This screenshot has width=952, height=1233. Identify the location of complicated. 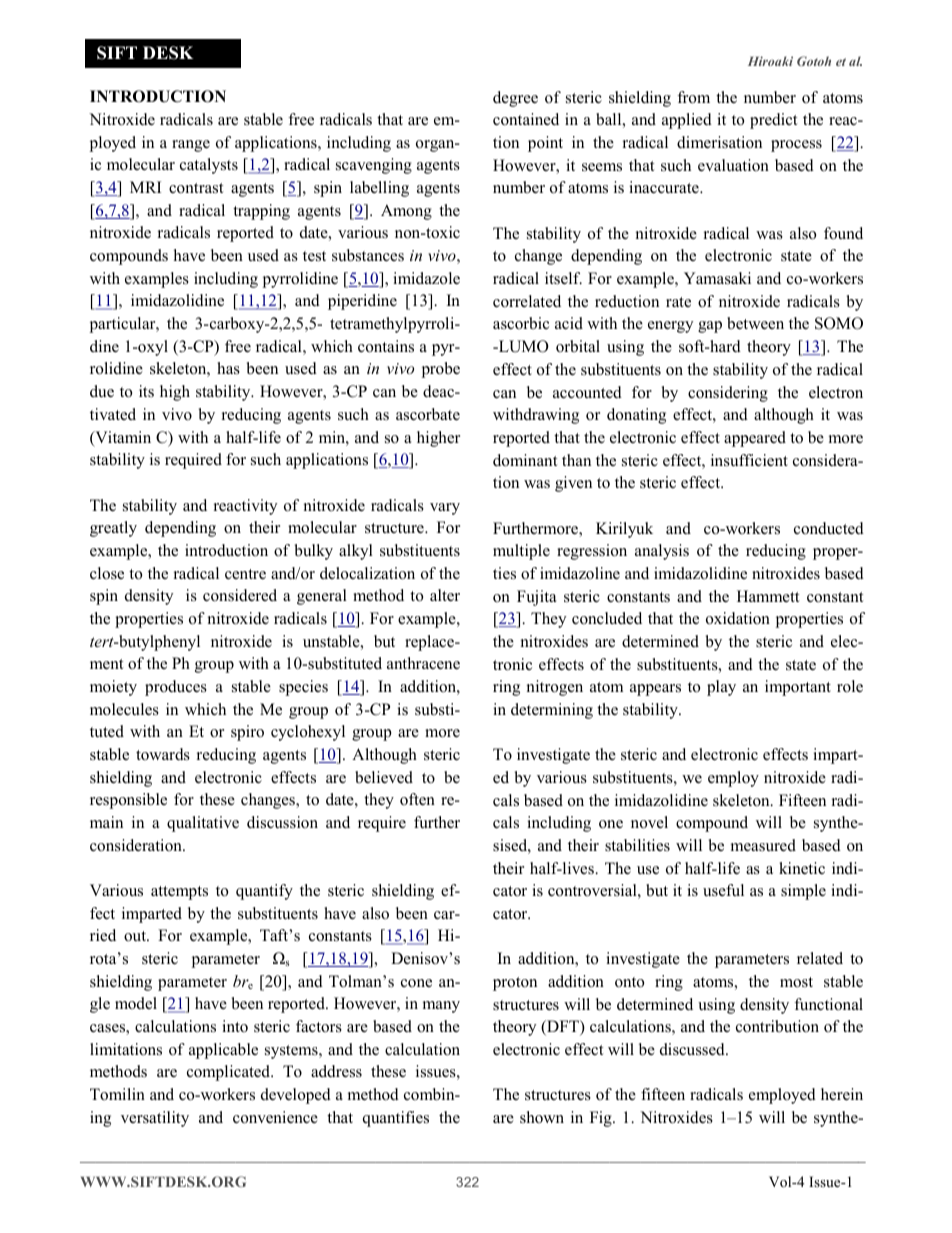
(230, 1073).
